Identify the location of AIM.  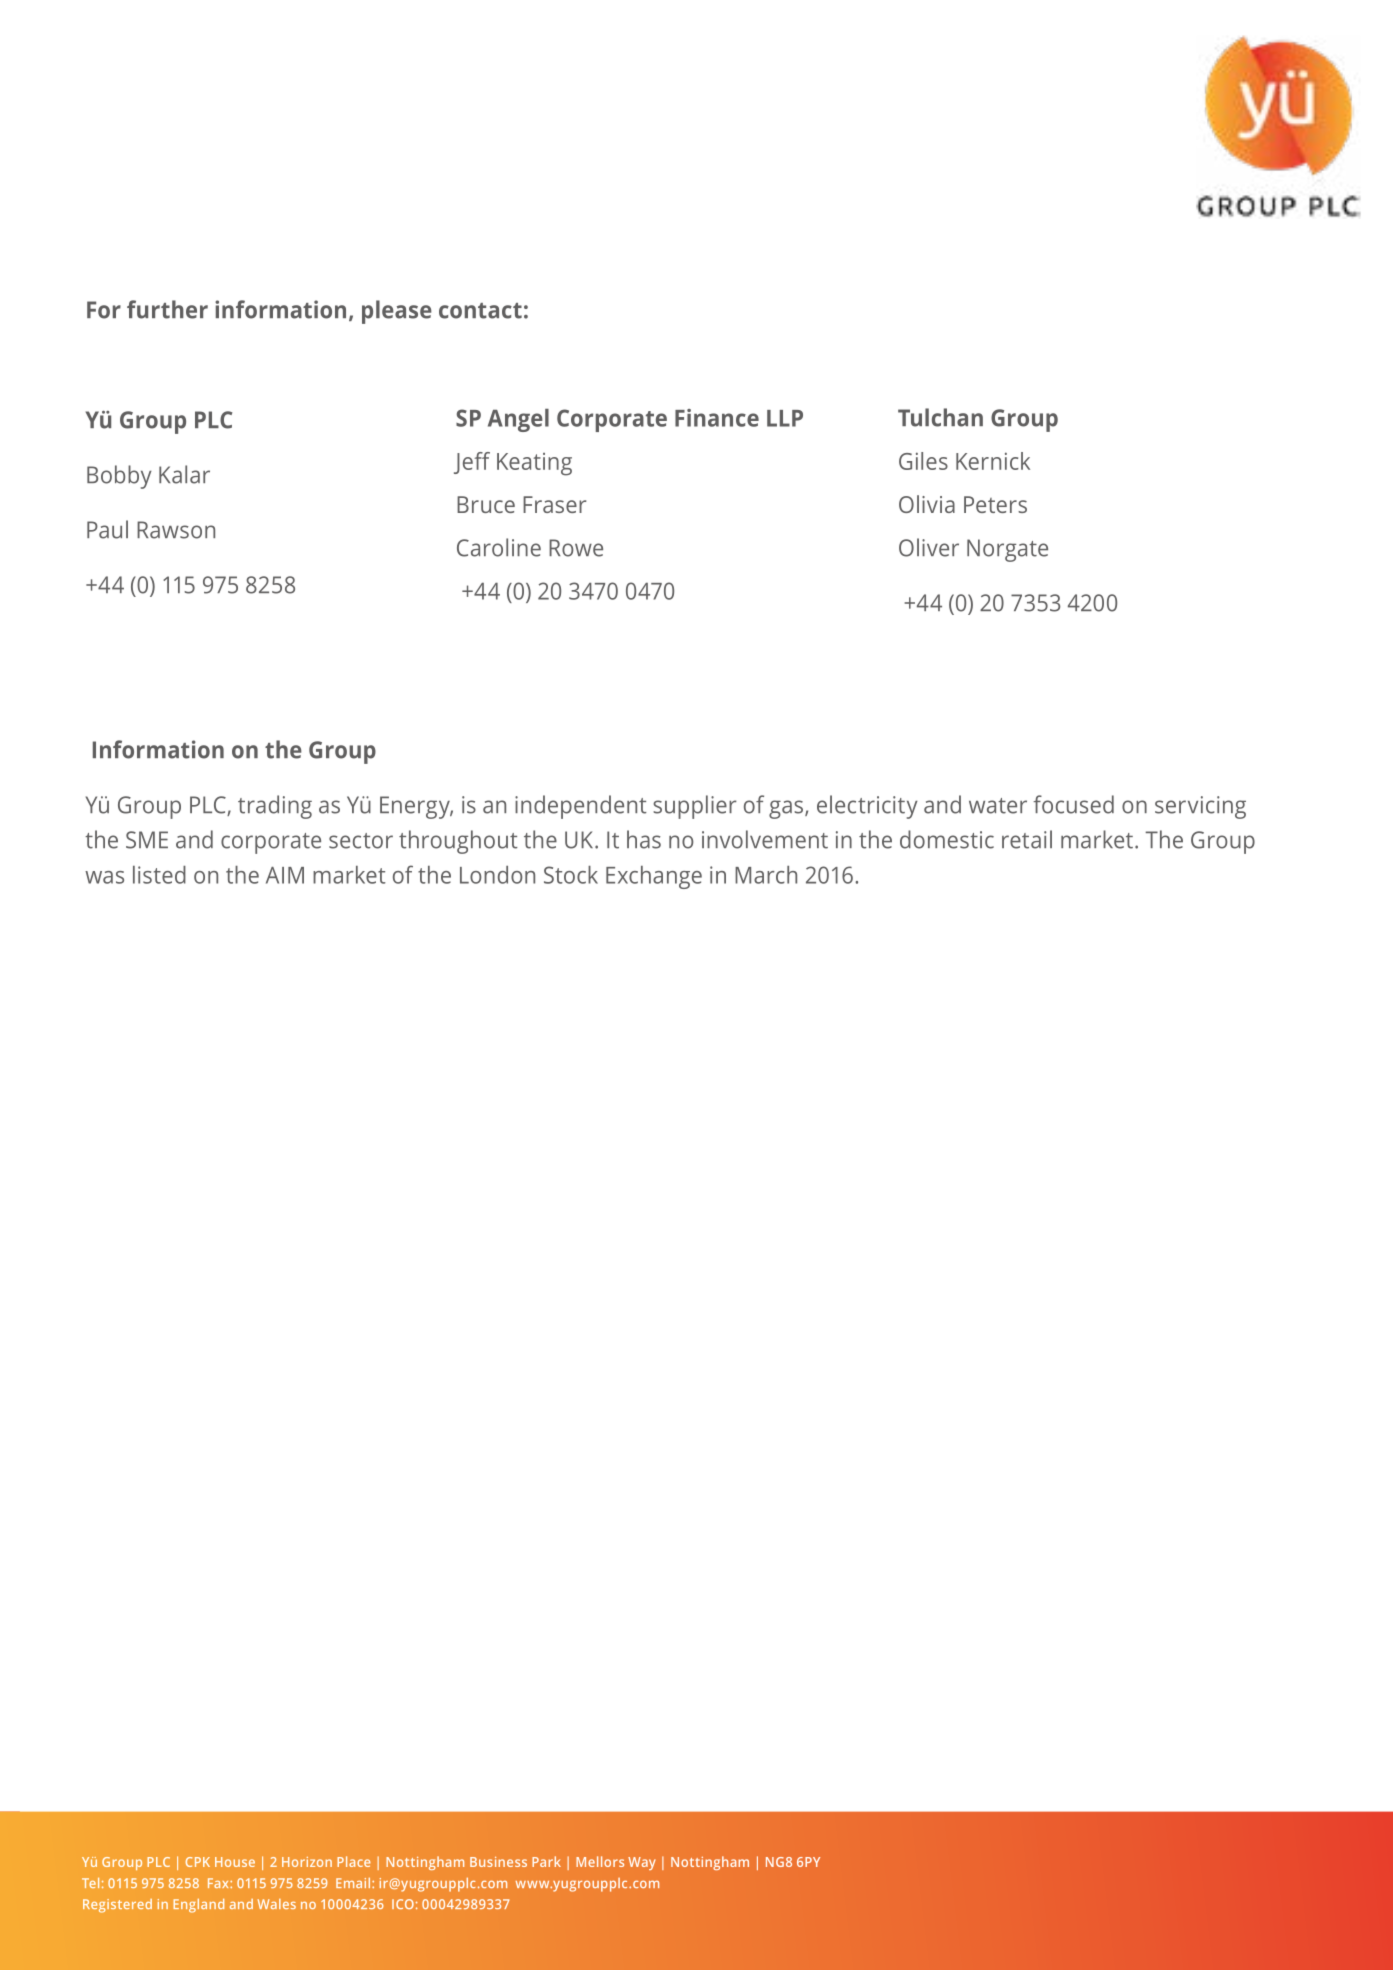
(285, 875).
